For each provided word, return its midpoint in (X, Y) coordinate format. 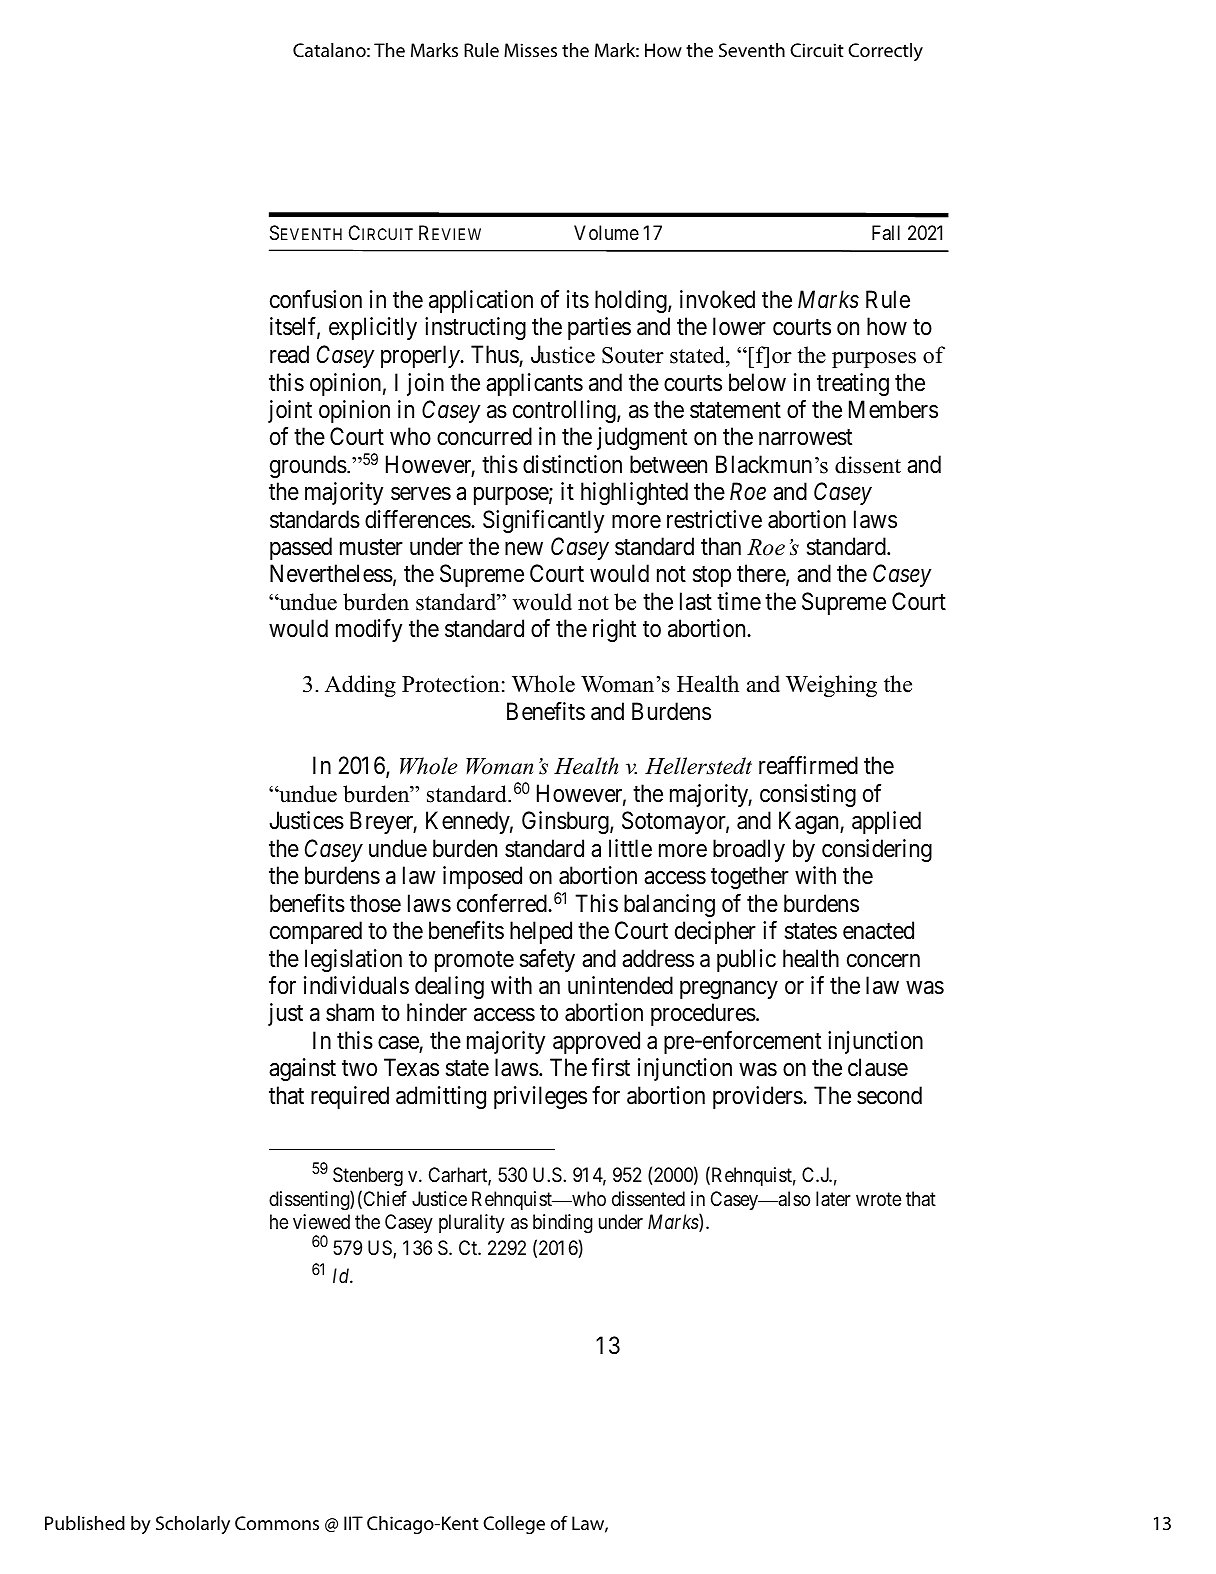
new (524, 549)
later (833, 1199)
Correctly (885, 52)
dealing (449, 987)
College (514, 1525)
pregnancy (729, 990)
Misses (530, 50)
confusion (316, 299)
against (302, 1069)
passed (301, 548)
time (739, 601)
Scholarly (193, 1525)
